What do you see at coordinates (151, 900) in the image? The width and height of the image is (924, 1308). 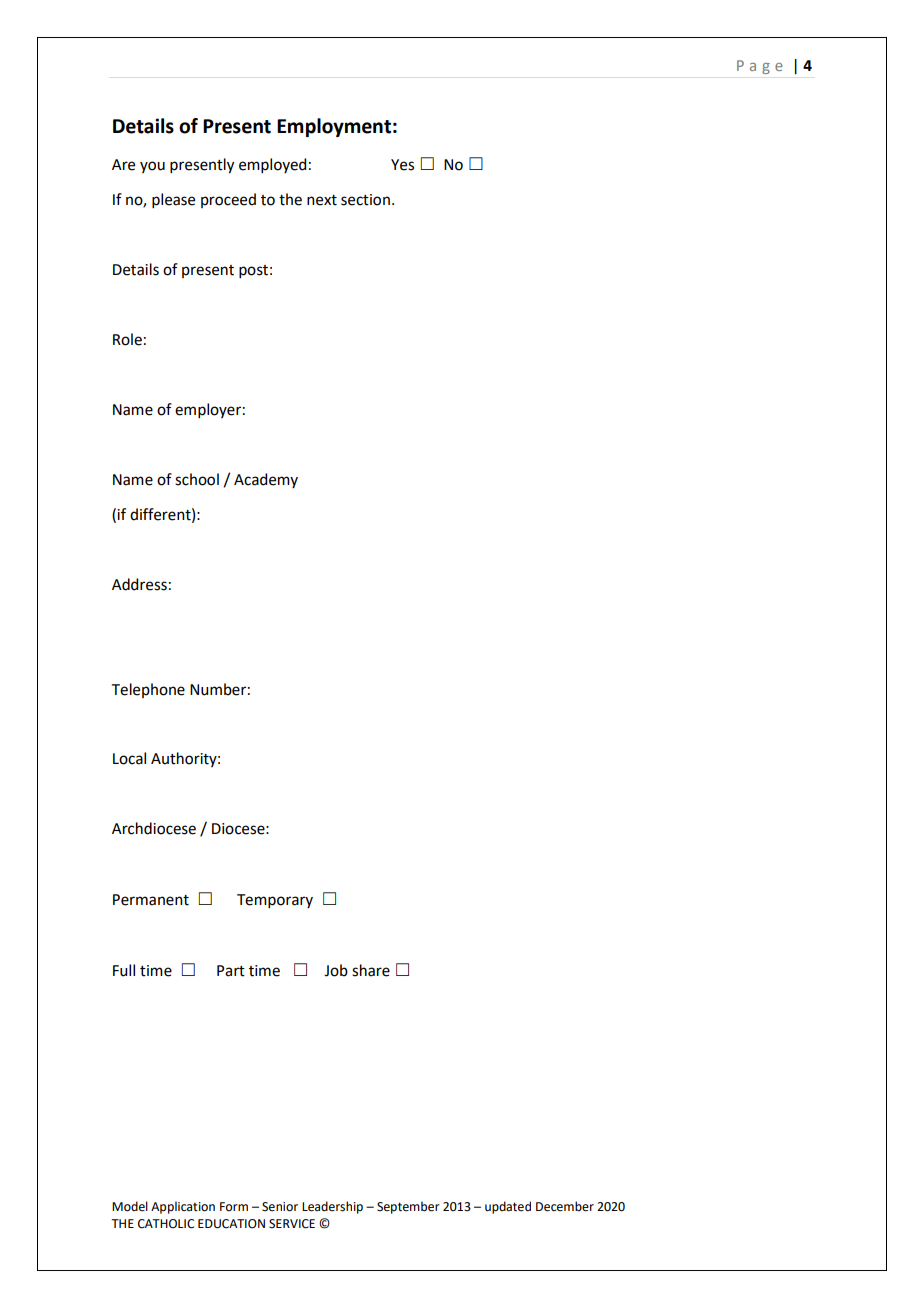 I see `Permanent` at bounding box center [151, 900].
